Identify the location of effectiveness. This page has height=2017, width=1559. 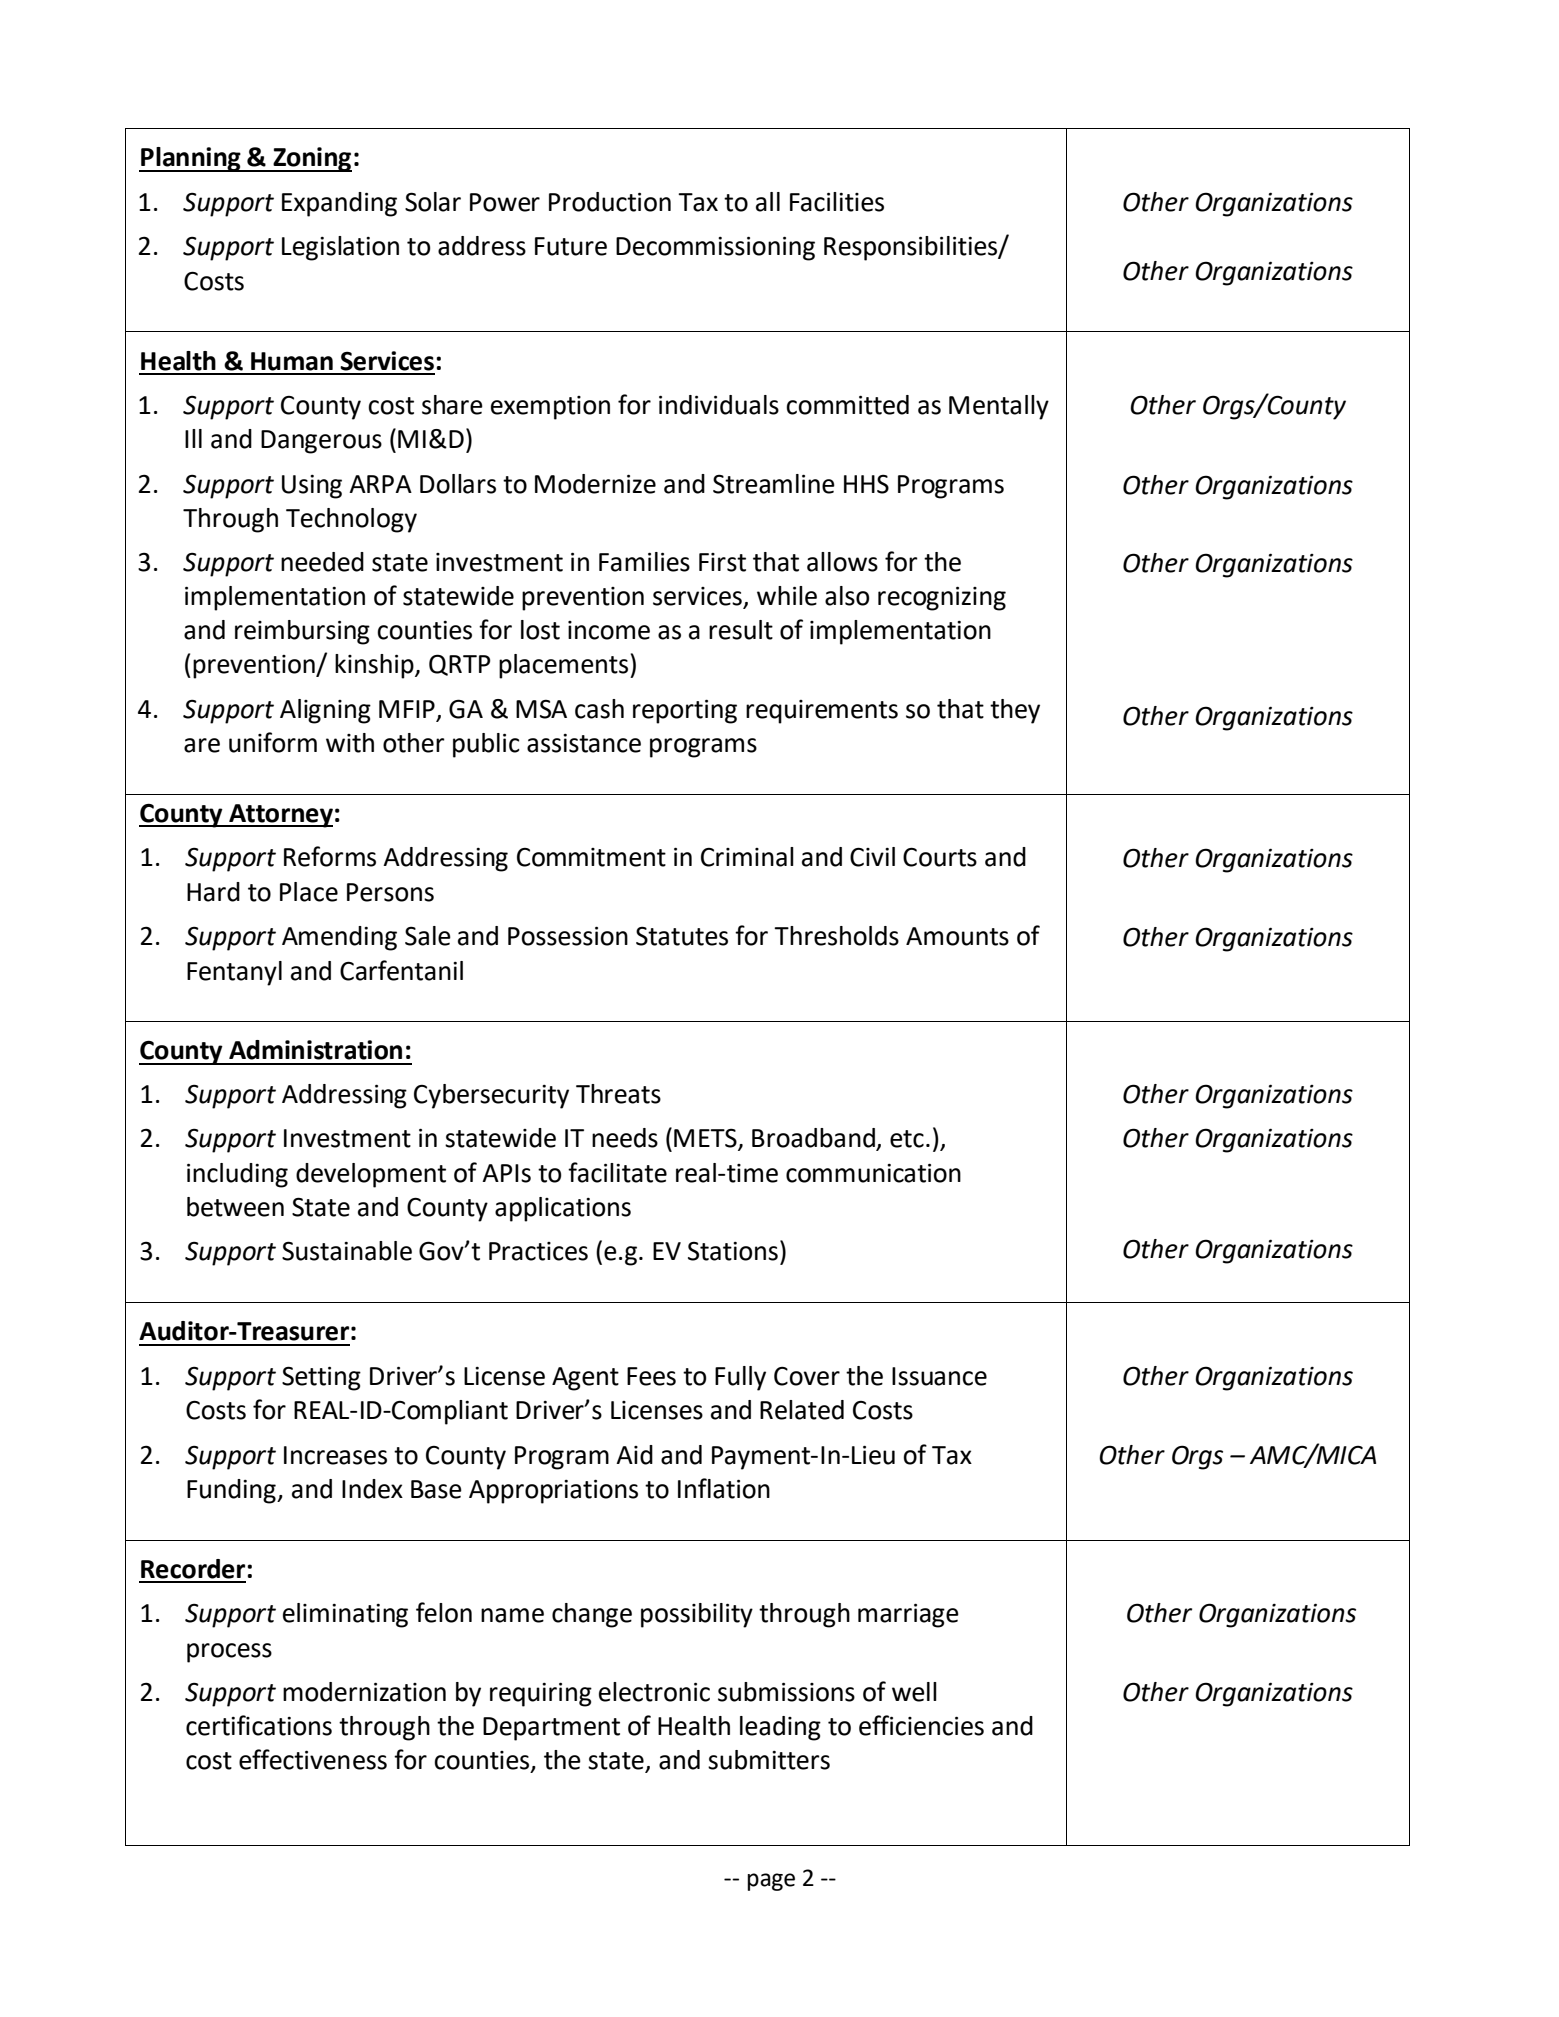
(313, 1759).
